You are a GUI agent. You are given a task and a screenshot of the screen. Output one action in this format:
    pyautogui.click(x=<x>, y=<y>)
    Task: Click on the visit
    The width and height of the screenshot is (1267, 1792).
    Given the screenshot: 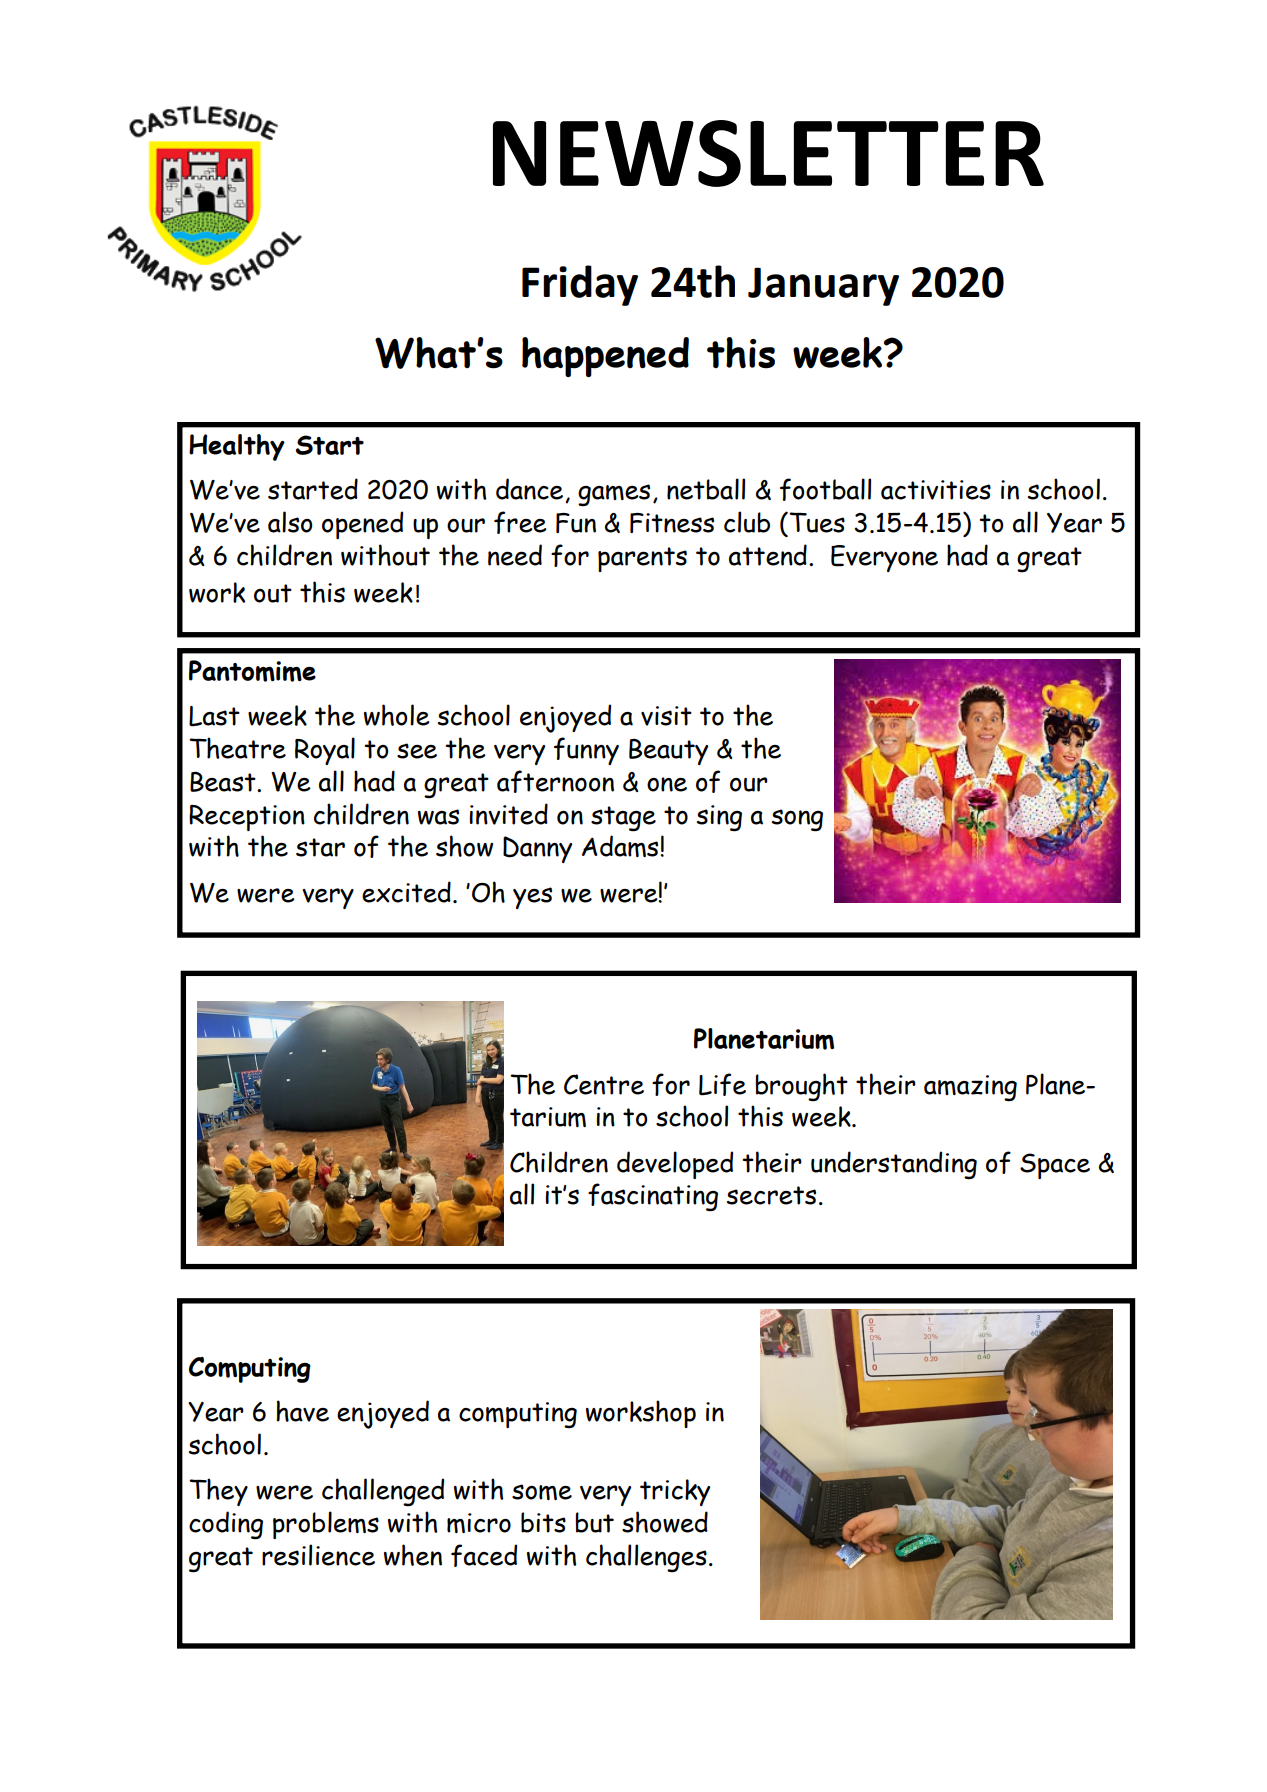 What is the action you would take?
    pyautogui.click(x=666, y=716)
